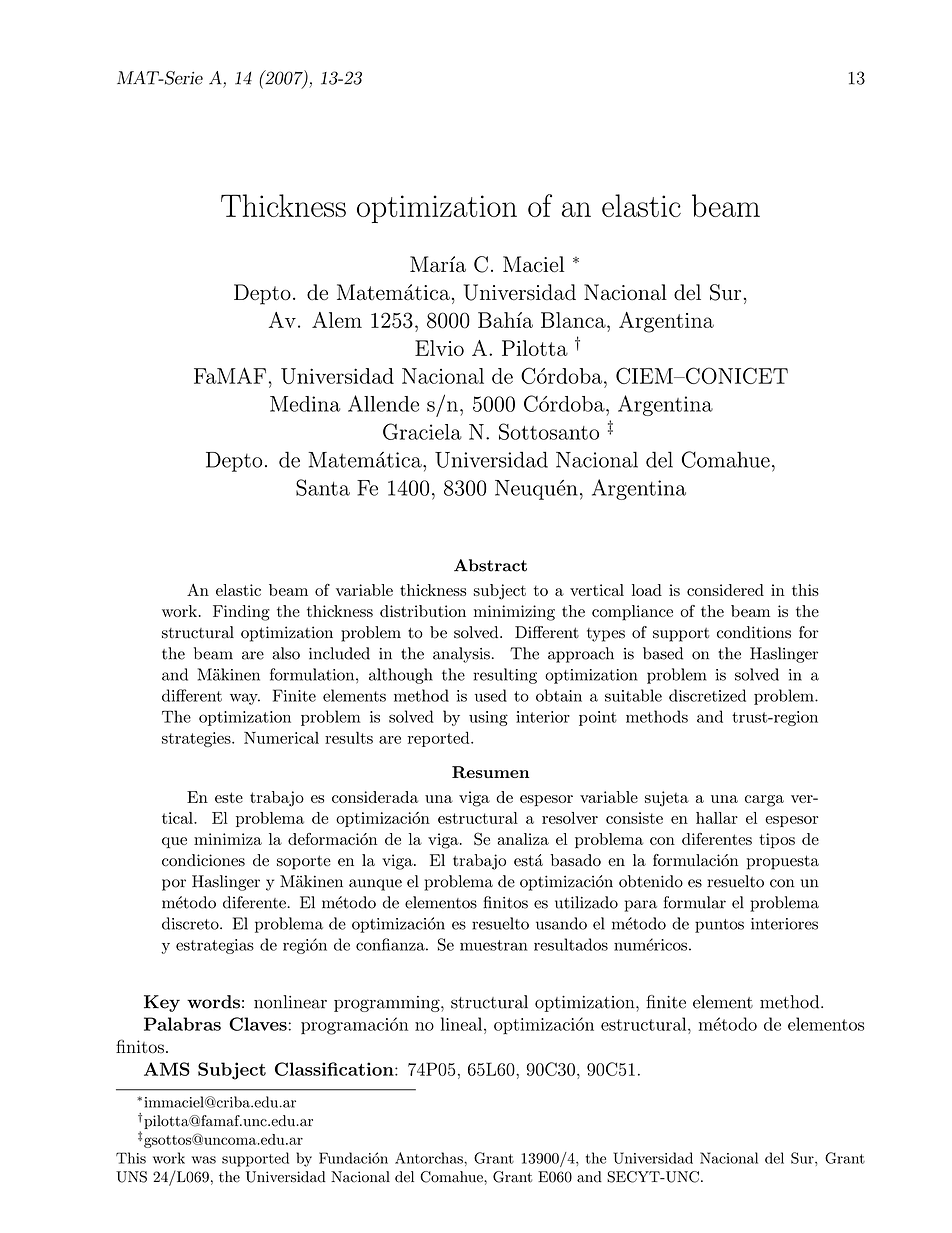 The image size is (952, 1233). What do you see at coordinates (213, 1002) in the image?
I see `words` at bounding box center [213, 1002].
